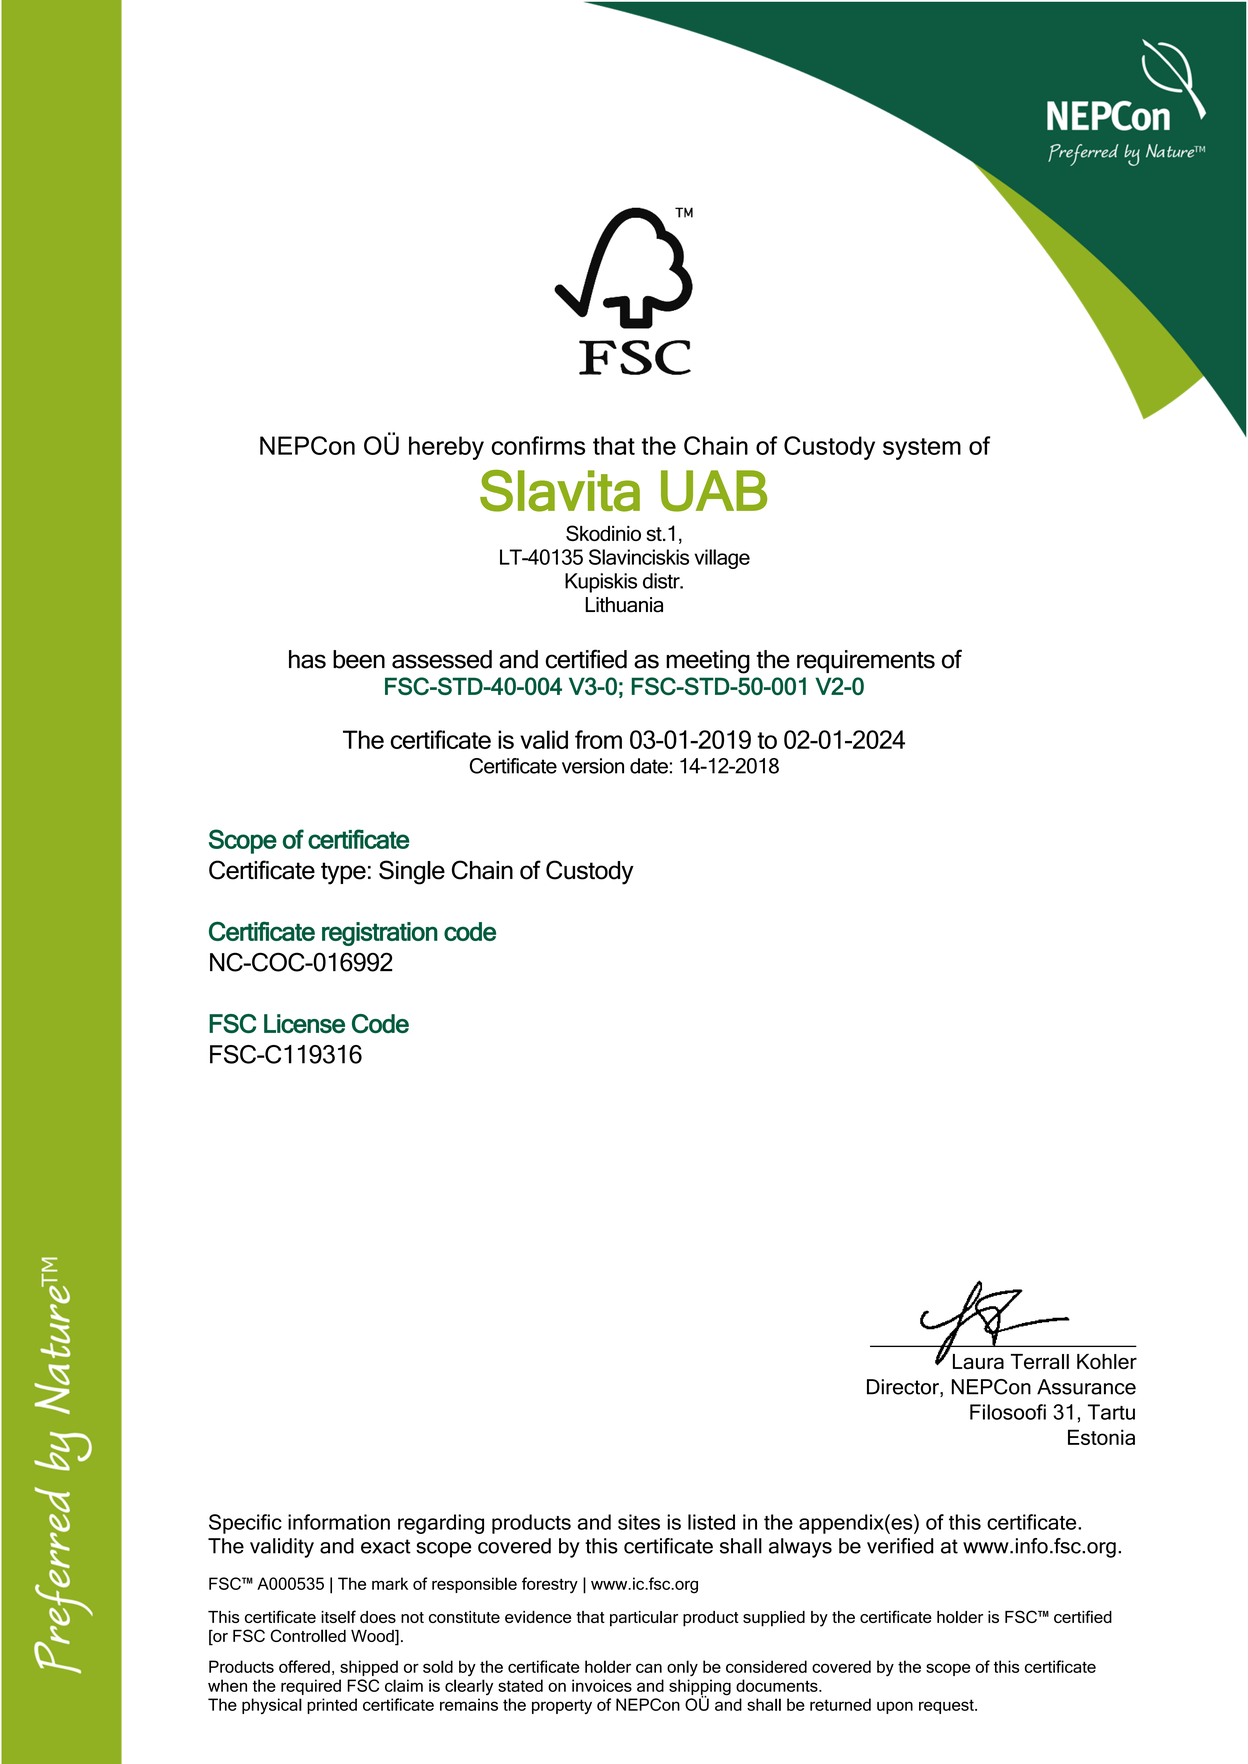  Describe the element at coordinates (866, 661) in the page. I see `requirements` at that location.
